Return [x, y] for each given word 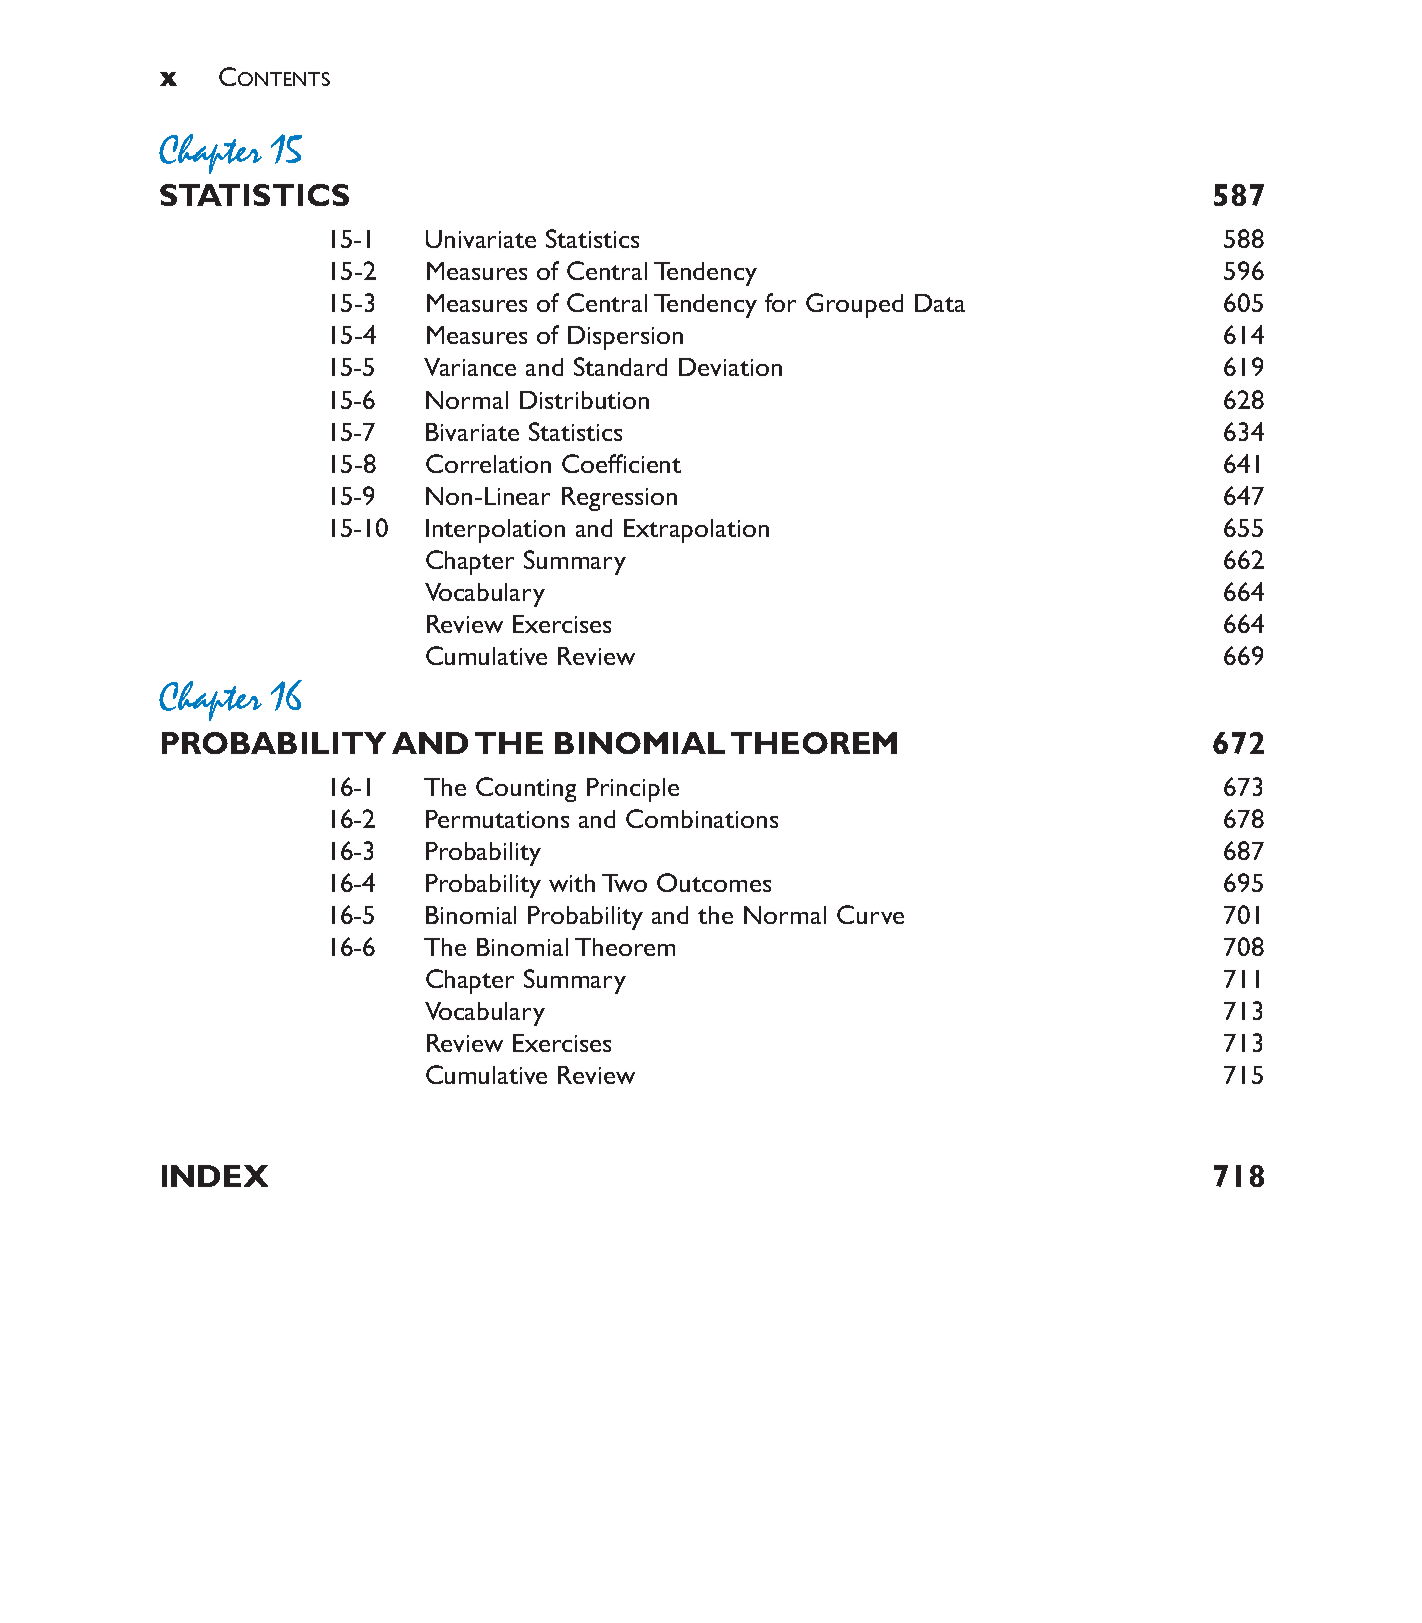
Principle [633, 790]
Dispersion [625, 338]
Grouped [854, 305]
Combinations [702, 818]
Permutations [497, 819]
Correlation [488, 463]
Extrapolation [696, 531]
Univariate [481, 239]
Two [624, 883]
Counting [526, 789]
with [572, 883]
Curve [870, 914]
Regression [619, 499]
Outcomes [714, 882]
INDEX [215, 1176]
